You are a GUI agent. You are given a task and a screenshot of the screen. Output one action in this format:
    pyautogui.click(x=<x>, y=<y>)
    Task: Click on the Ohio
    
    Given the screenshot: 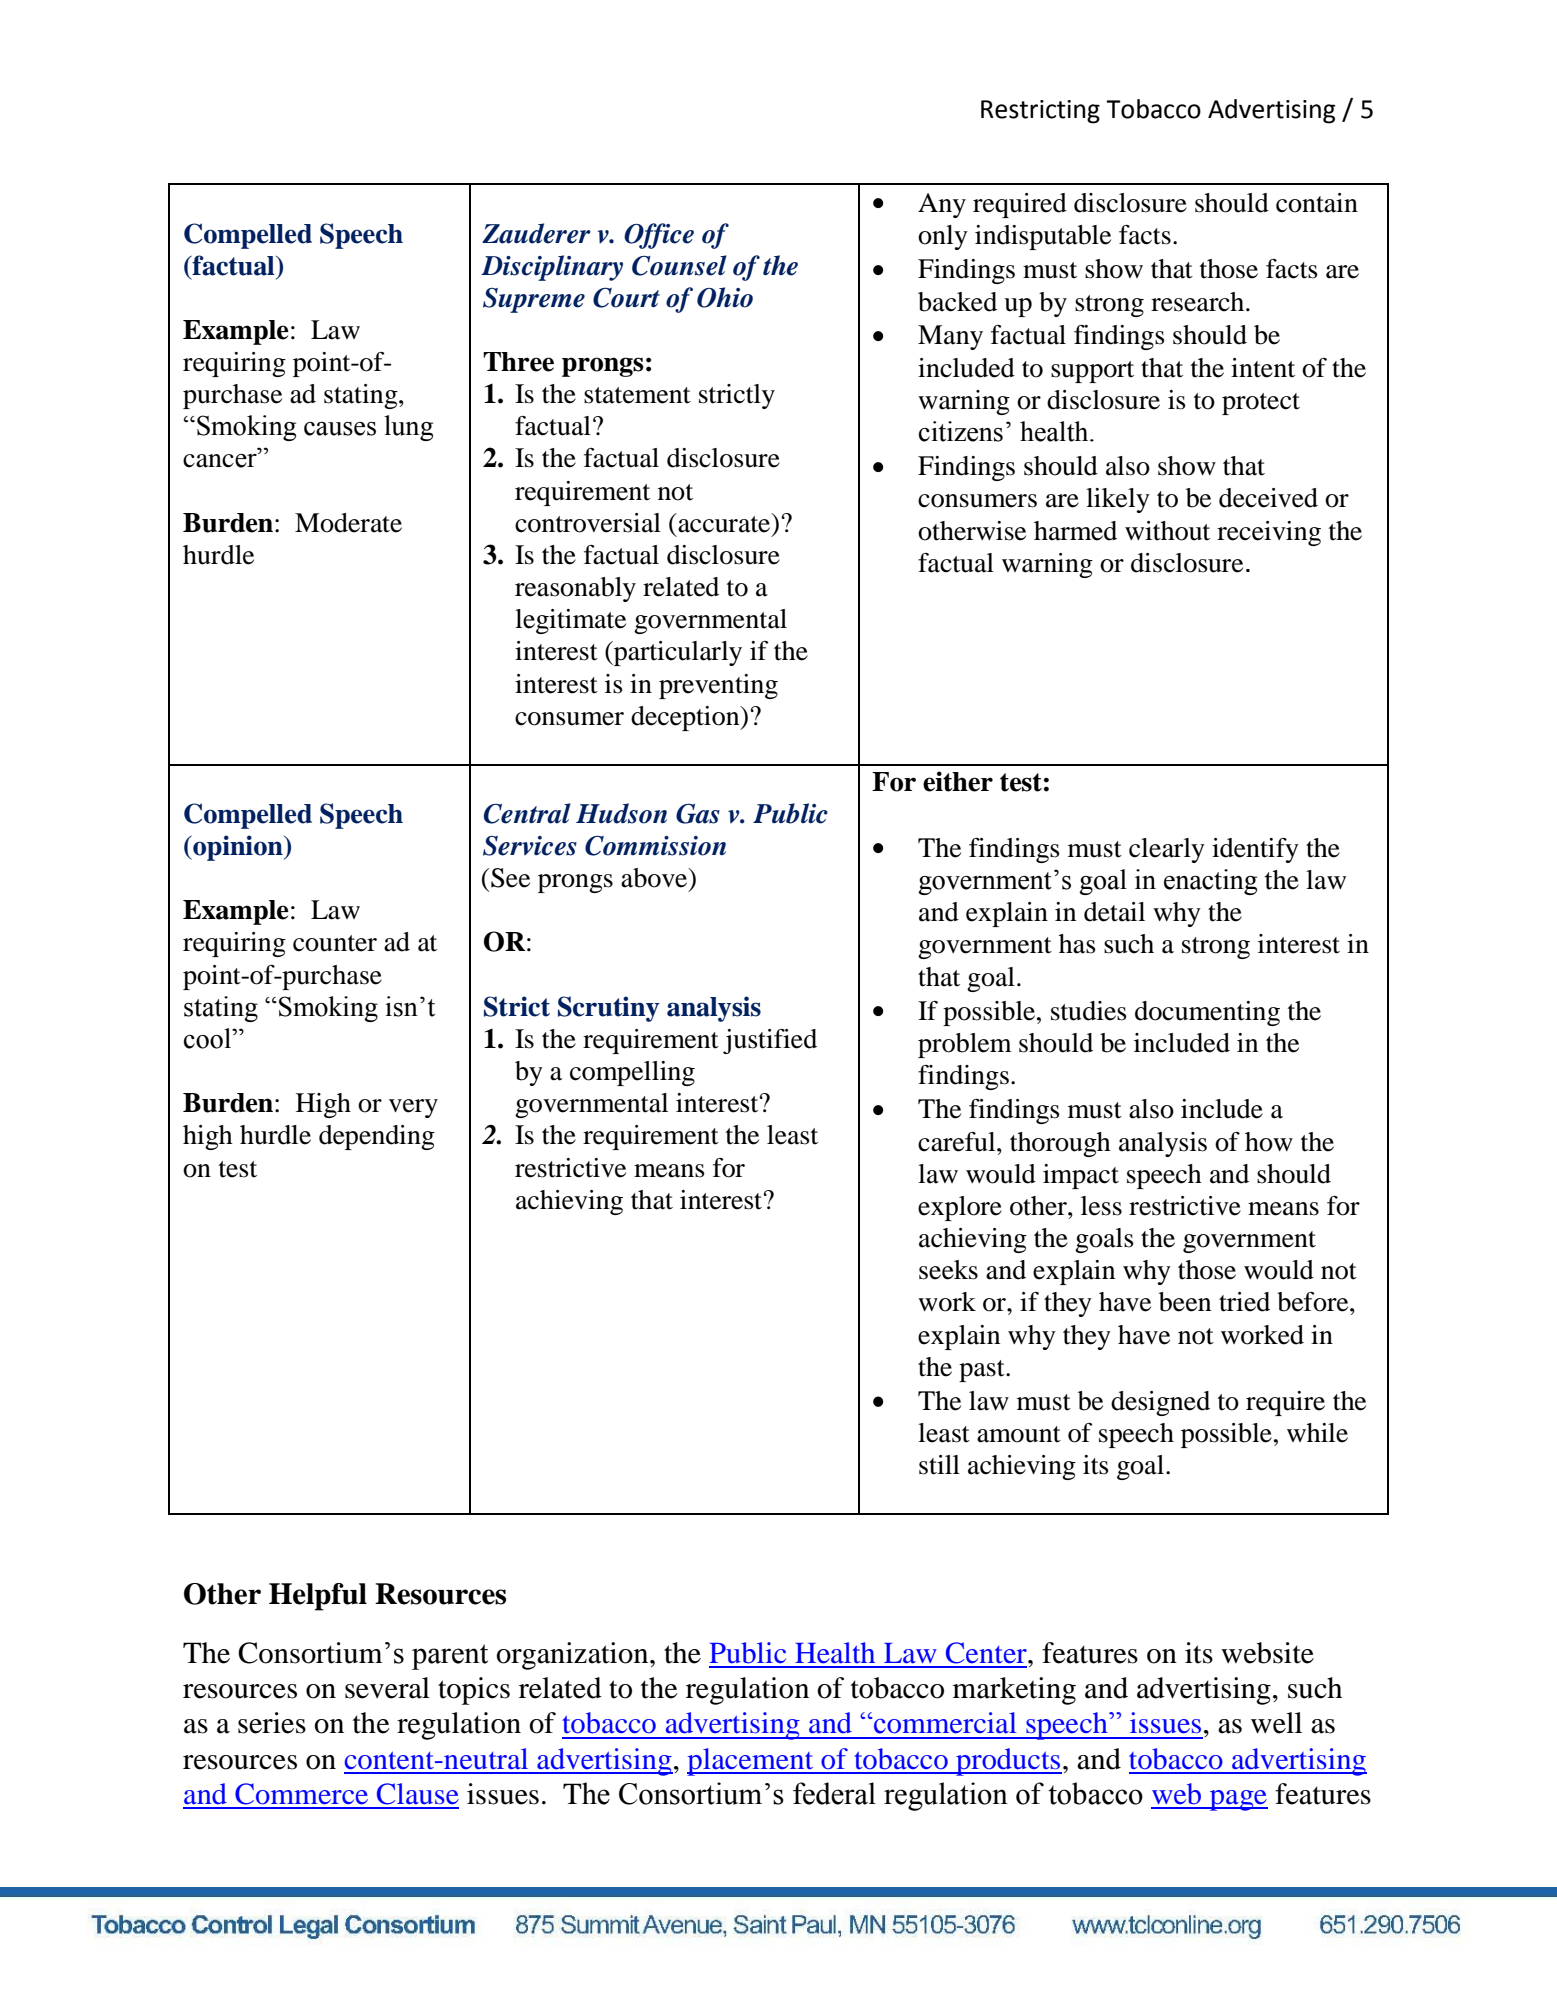 What is the action you would take?
    pyautogui.click(x=725, y=297)
